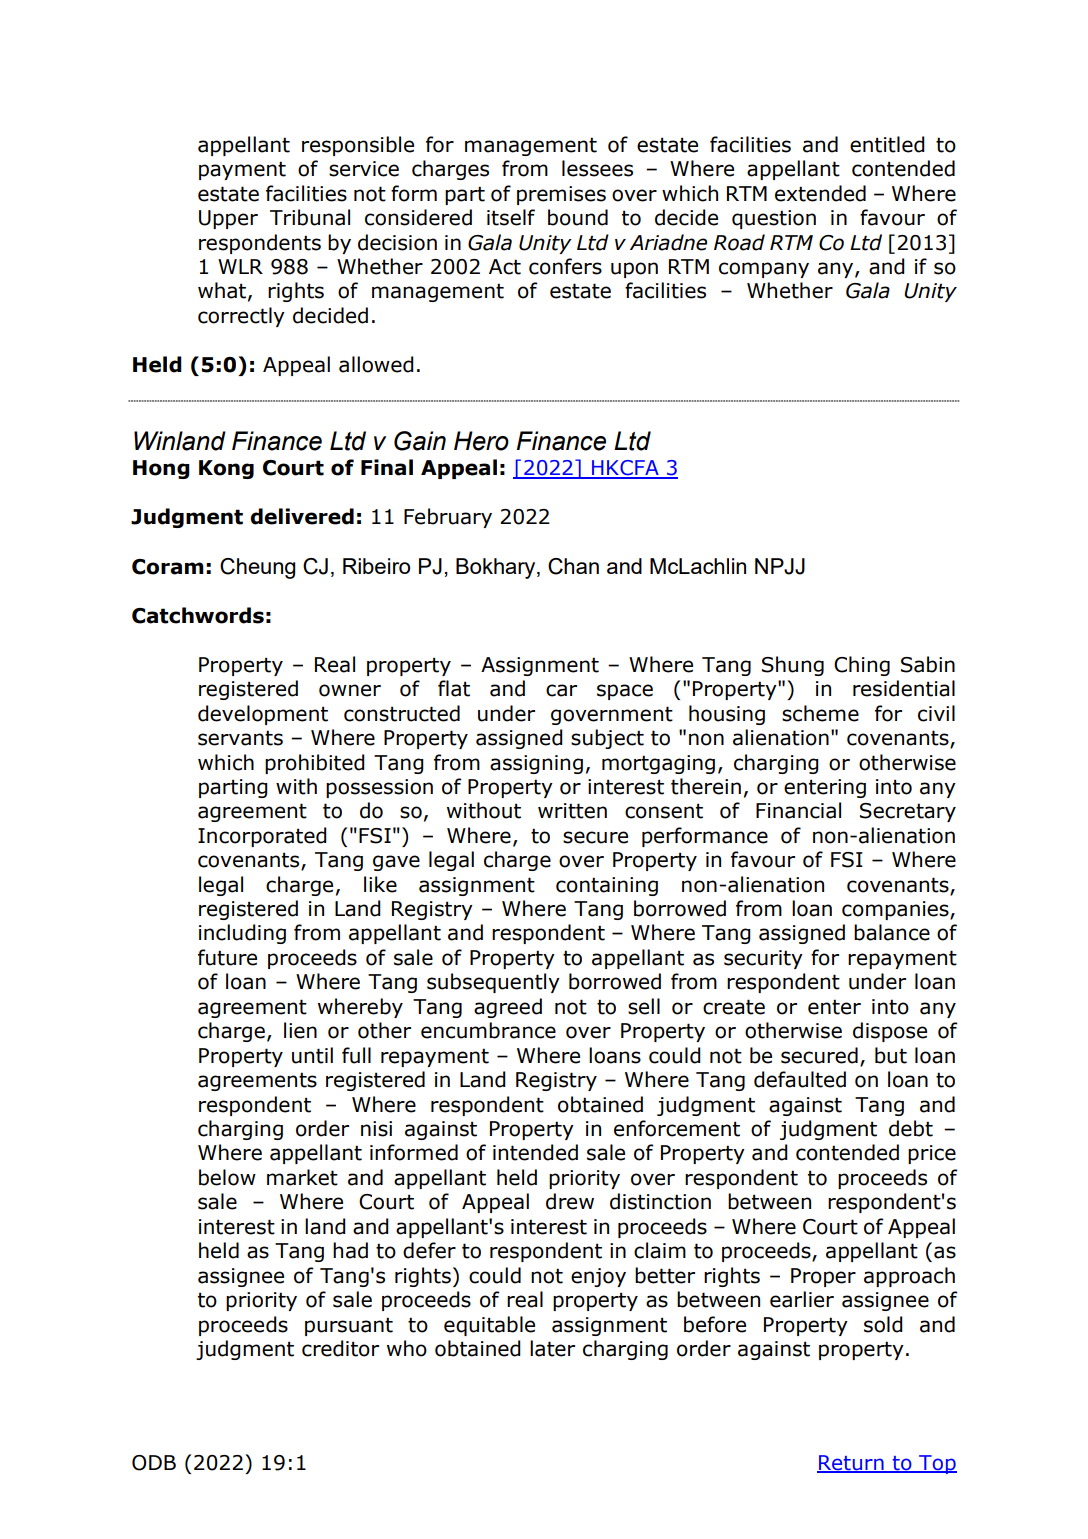  Describe the element at coordinates (851, 1464) in the page. I see `Return` at that location.
